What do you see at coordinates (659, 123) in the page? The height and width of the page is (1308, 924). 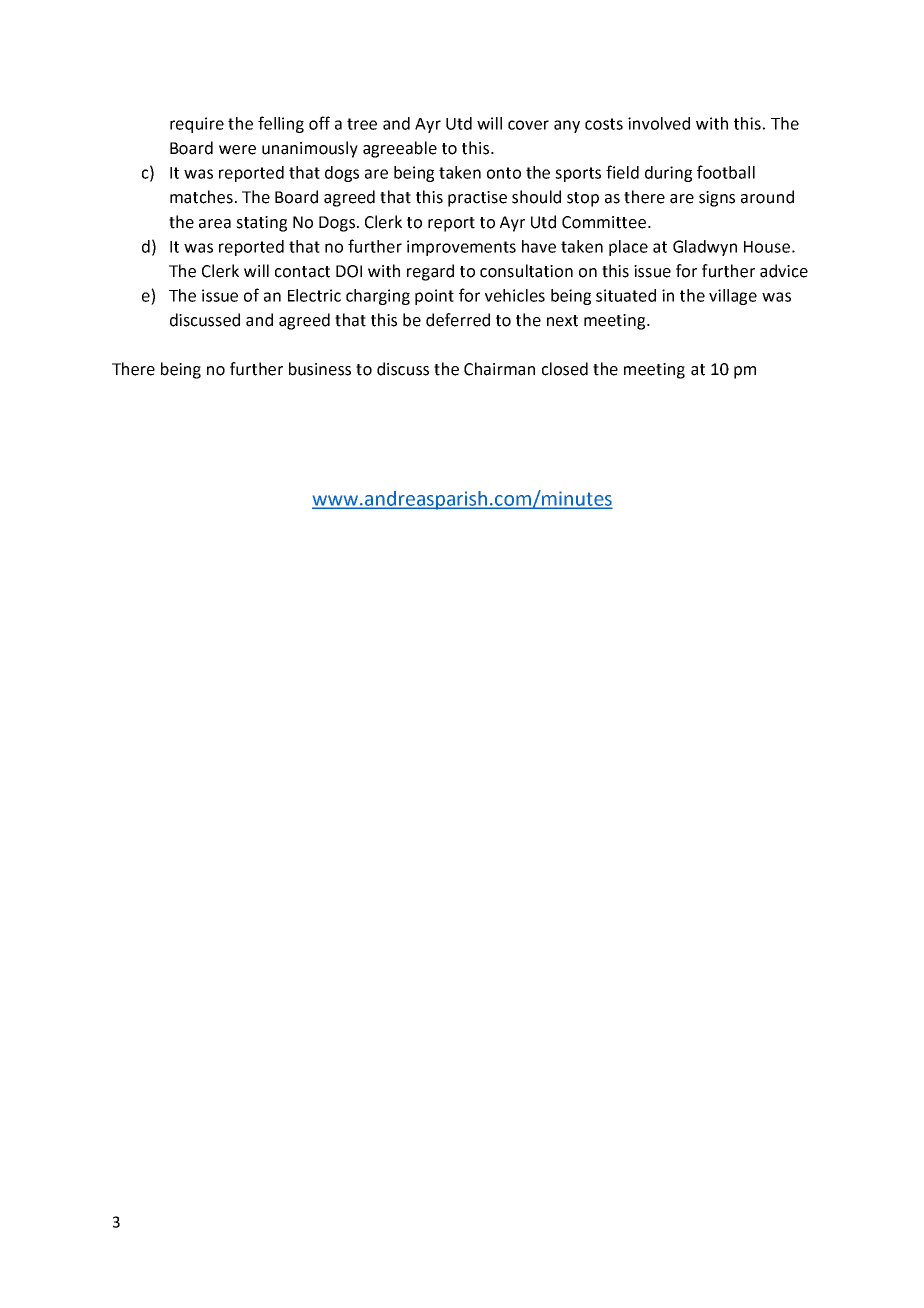 I see `involved` at bounding box center [659, 123].
